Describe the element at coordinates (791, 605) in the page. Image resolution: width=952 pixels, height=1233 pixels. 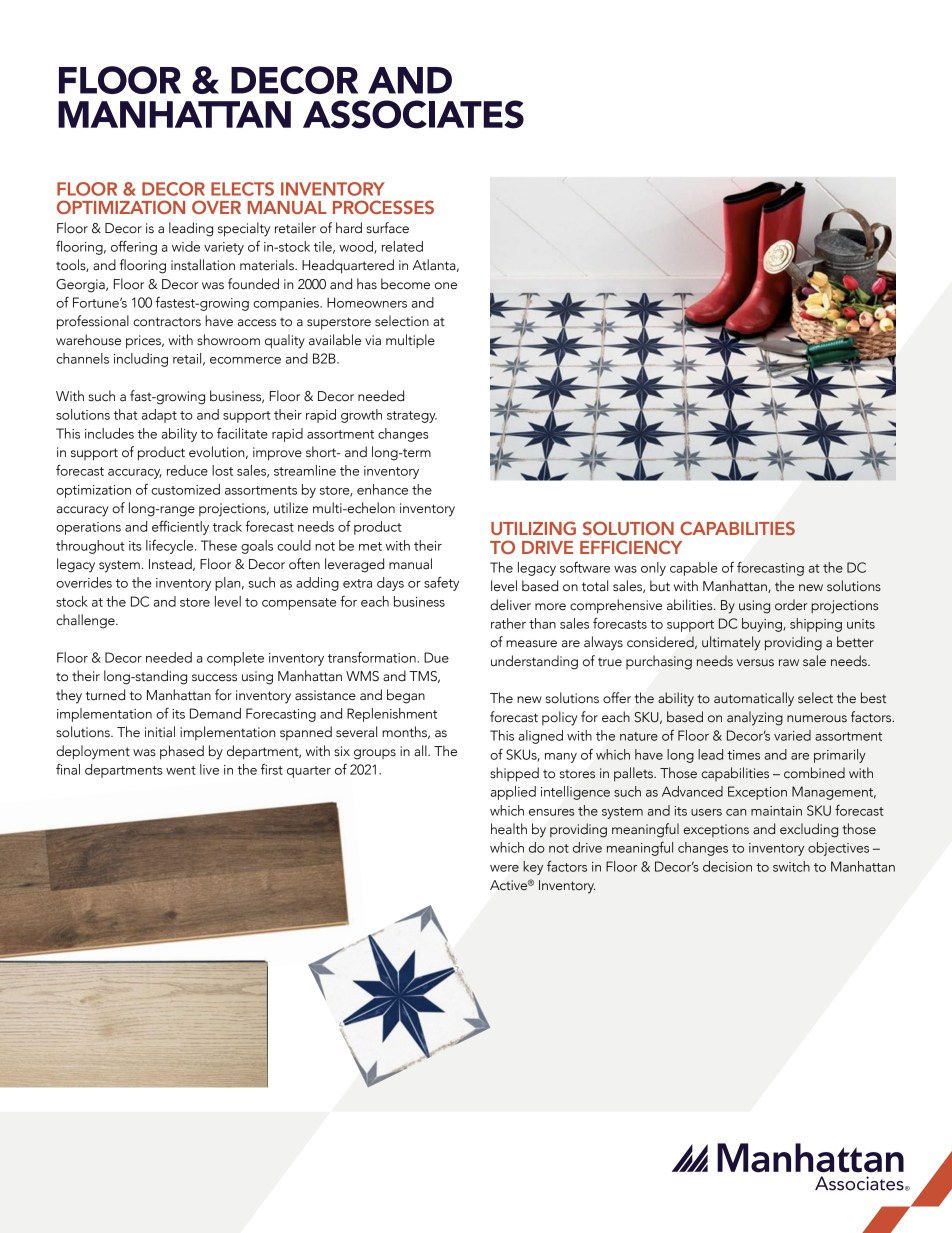
I see `order` at that location.
